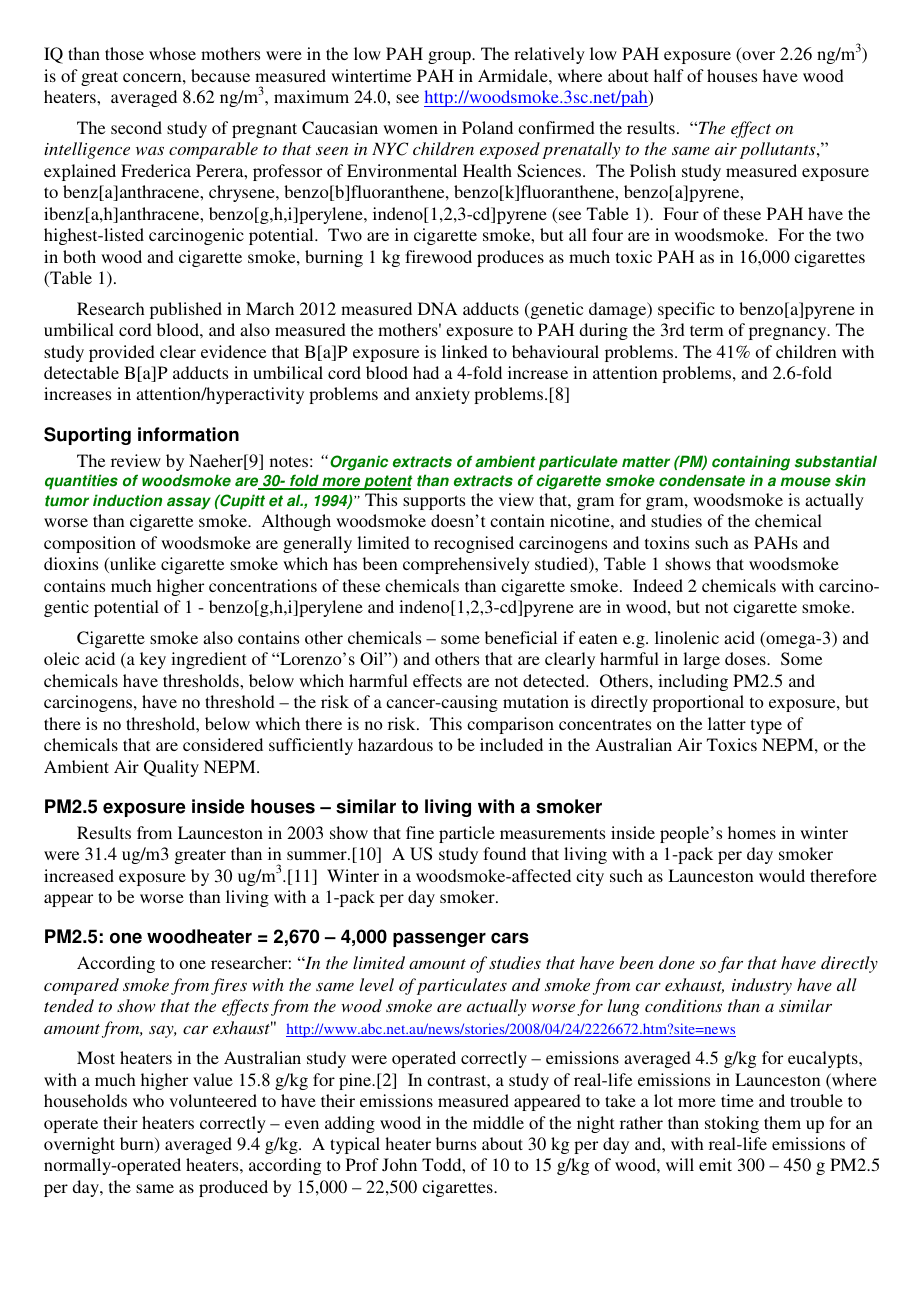  Describe the element at coordinates (186, 310) in the screenshot. I see `published` at that location.
